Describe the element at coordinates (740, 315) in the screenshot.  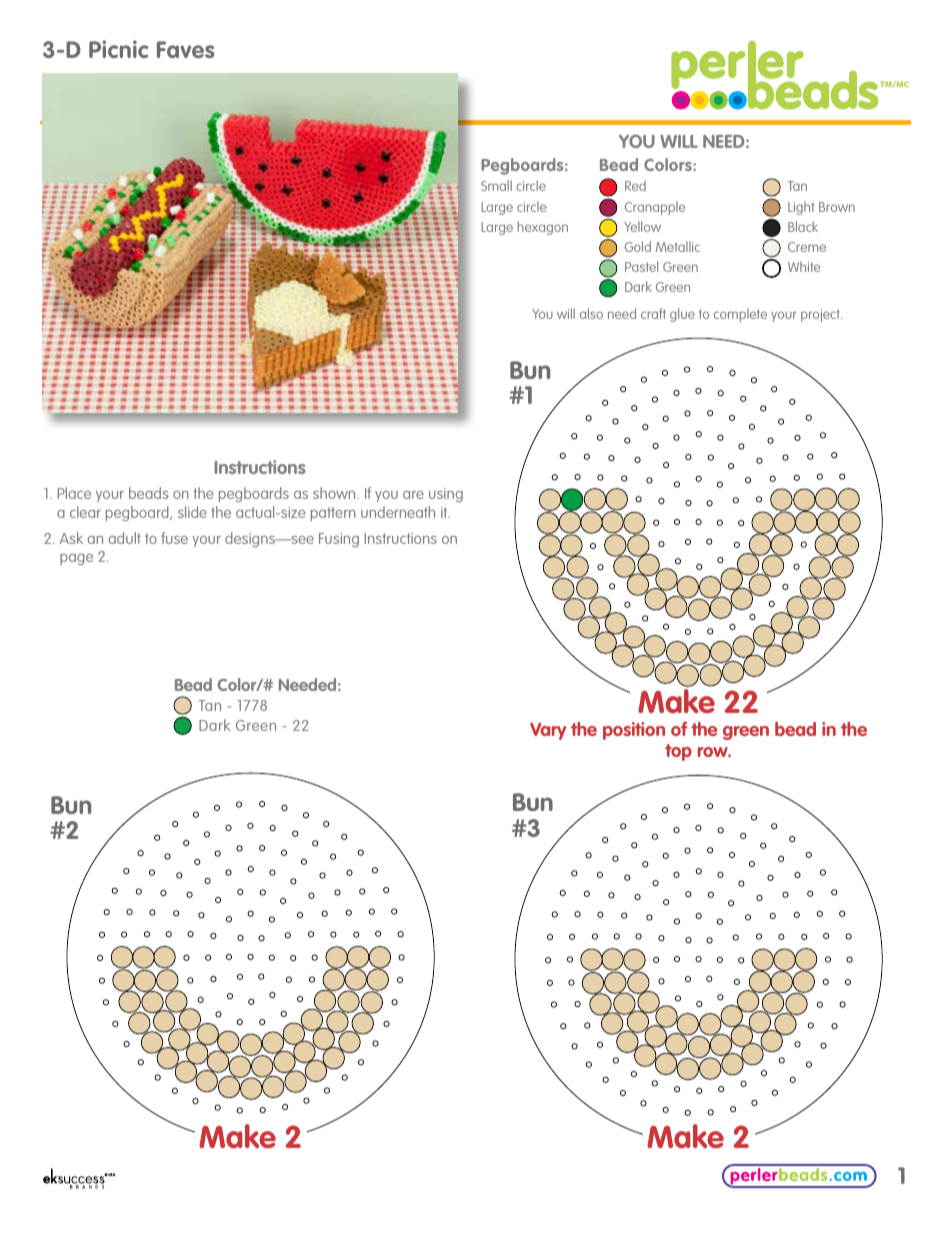
I see `complete` at that location.
